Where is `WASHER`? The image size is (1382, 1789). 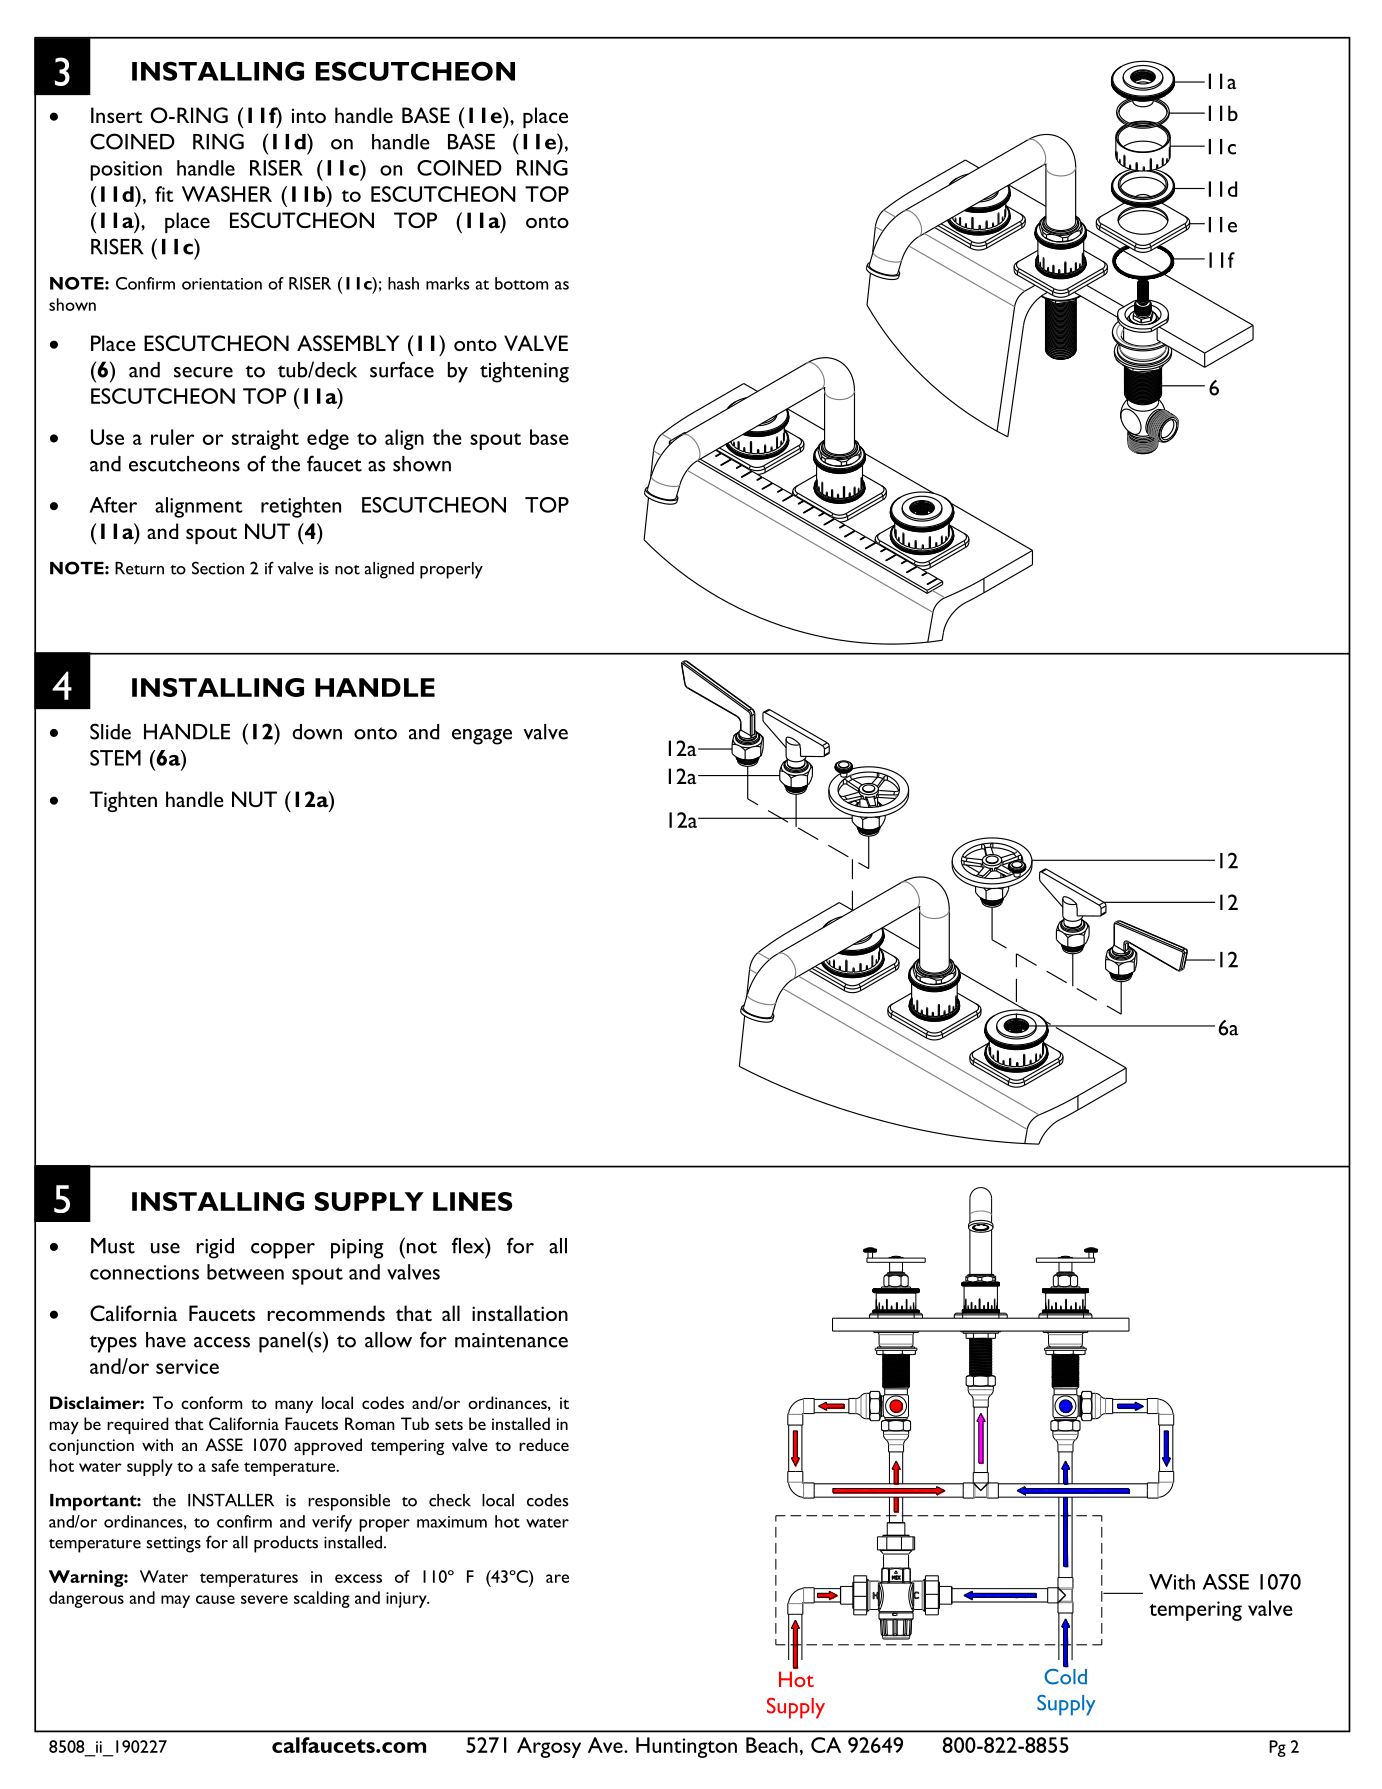 WASHER is located at coordinates (227, 194).
